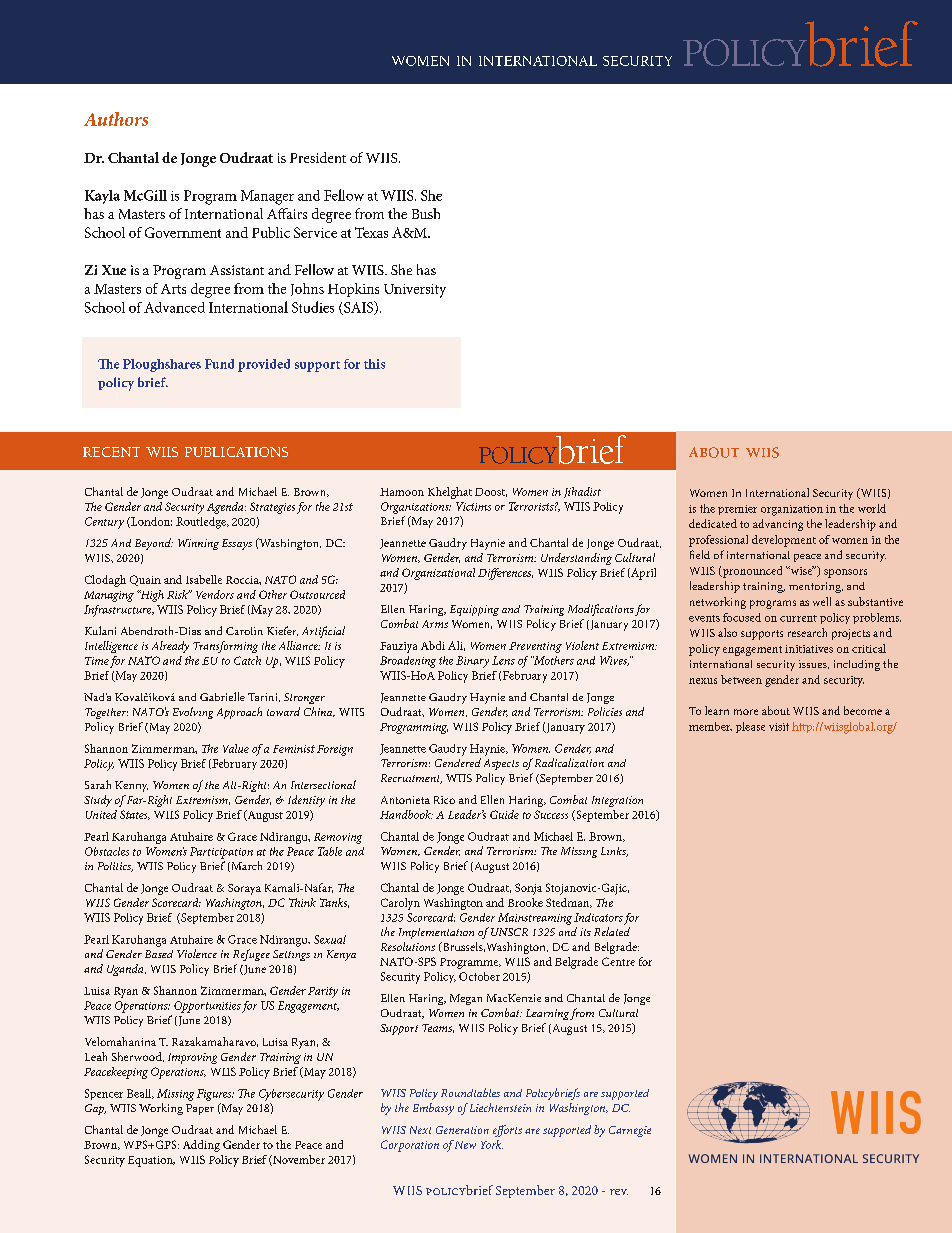 Image resolution: width=952 pixels, height=1233 pixels. What do you see at coordinates (201, 1146) in the image?
I see `Adding` at bounding box center [201, 1146].
